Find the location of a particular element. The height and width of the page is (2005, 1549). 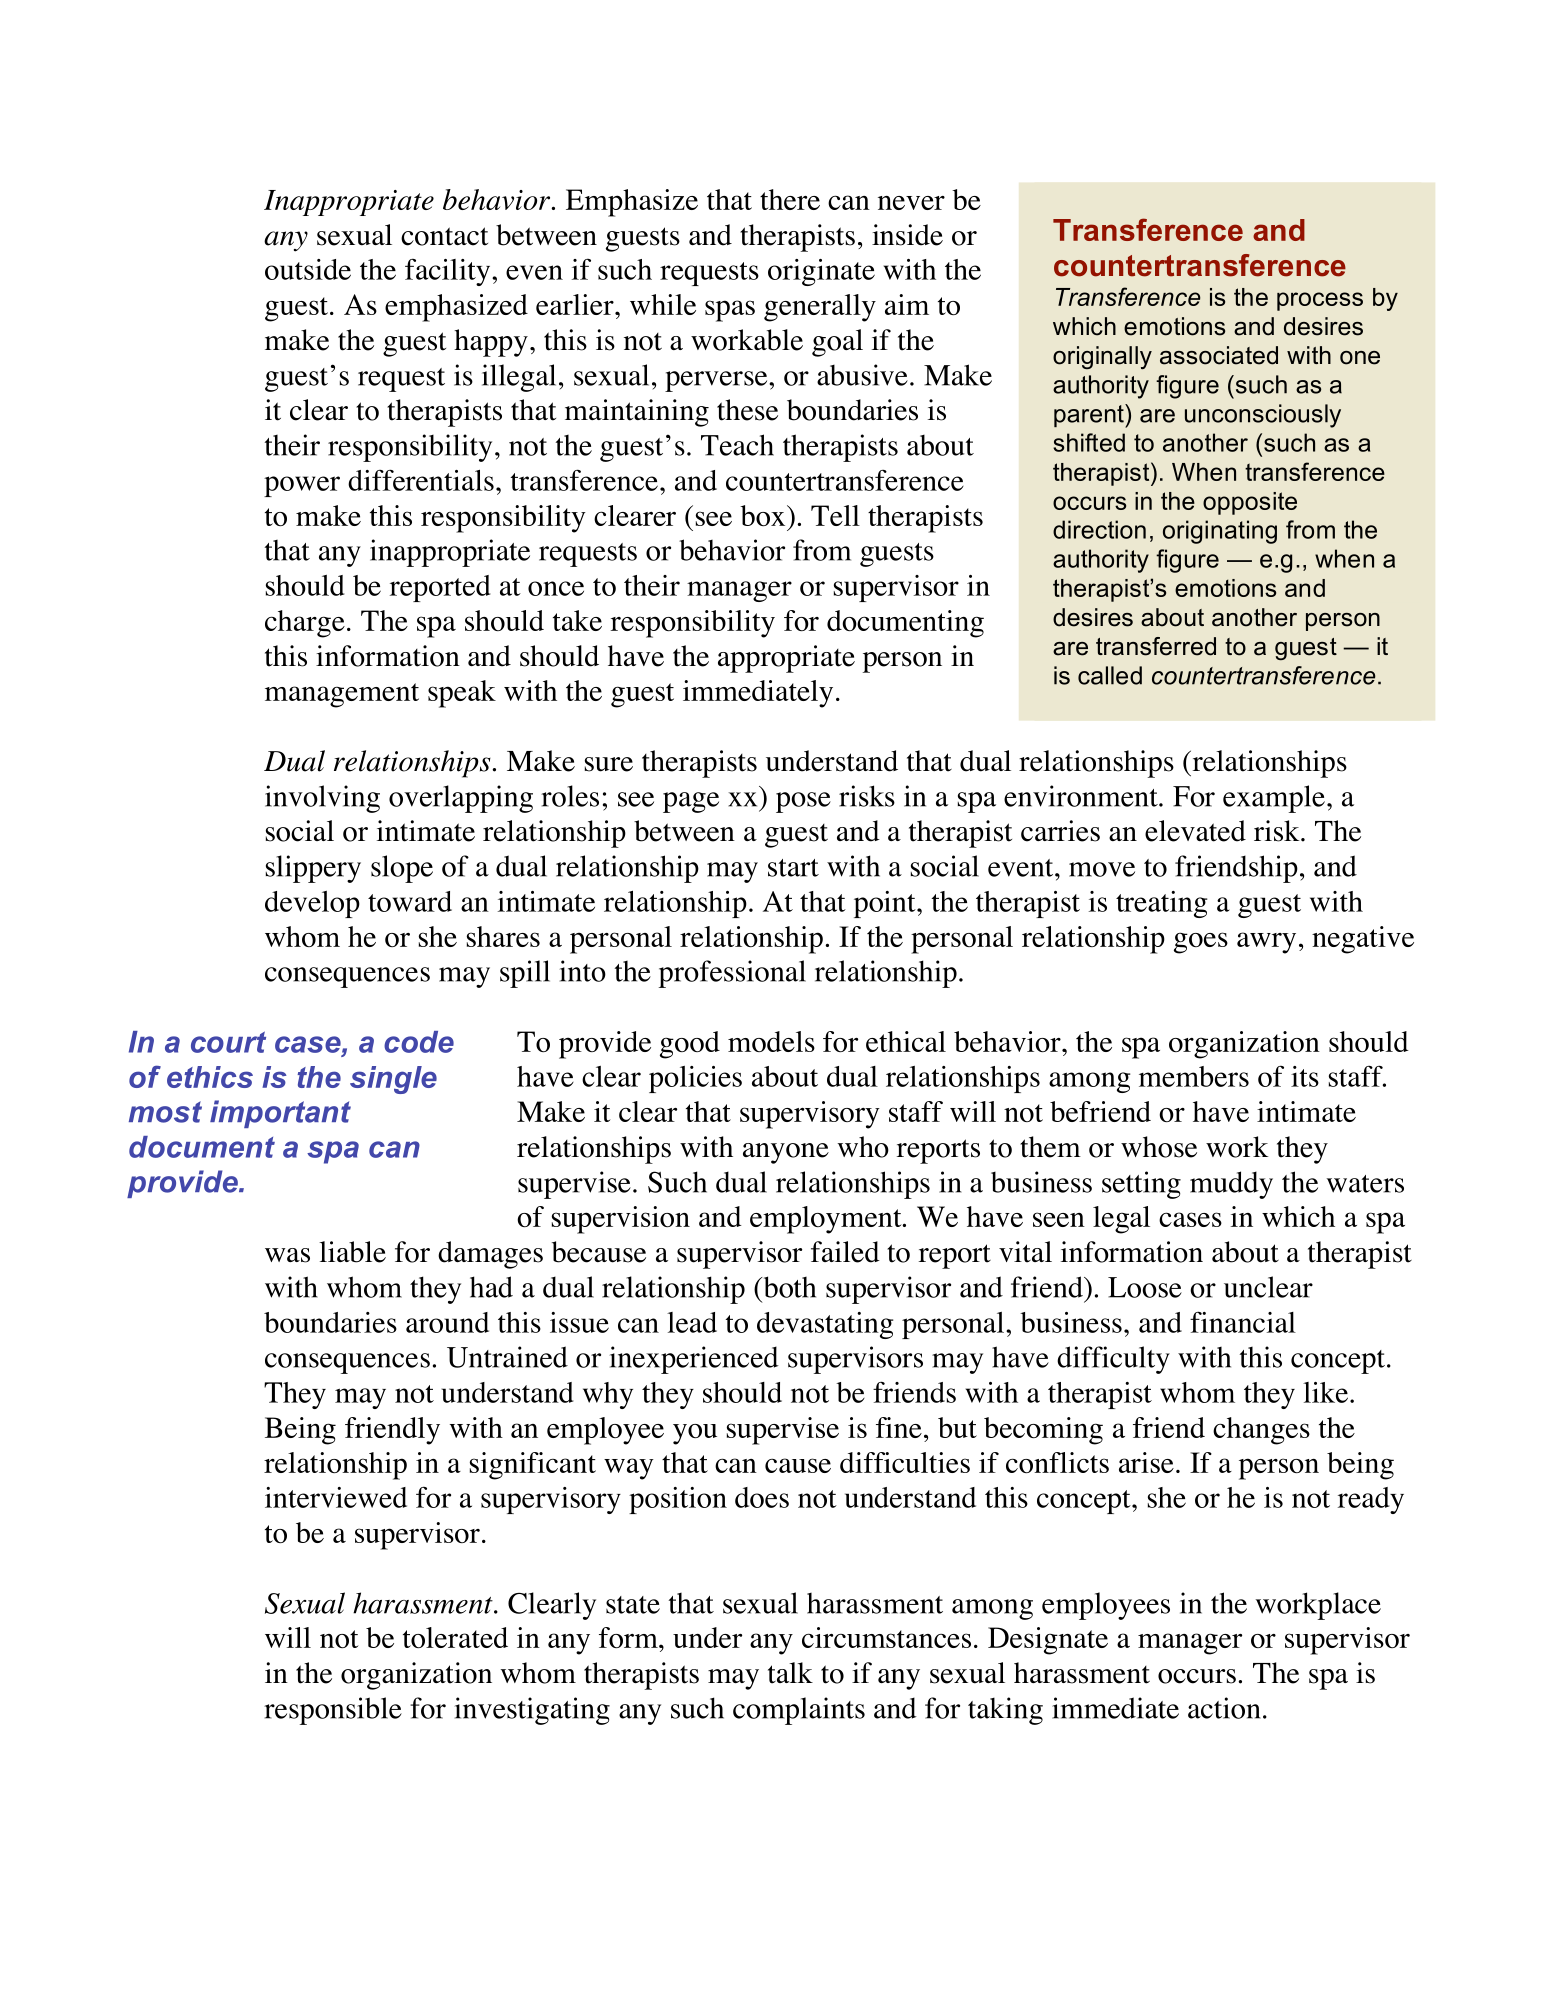

transferred is located at coordinates (1156, 646).
